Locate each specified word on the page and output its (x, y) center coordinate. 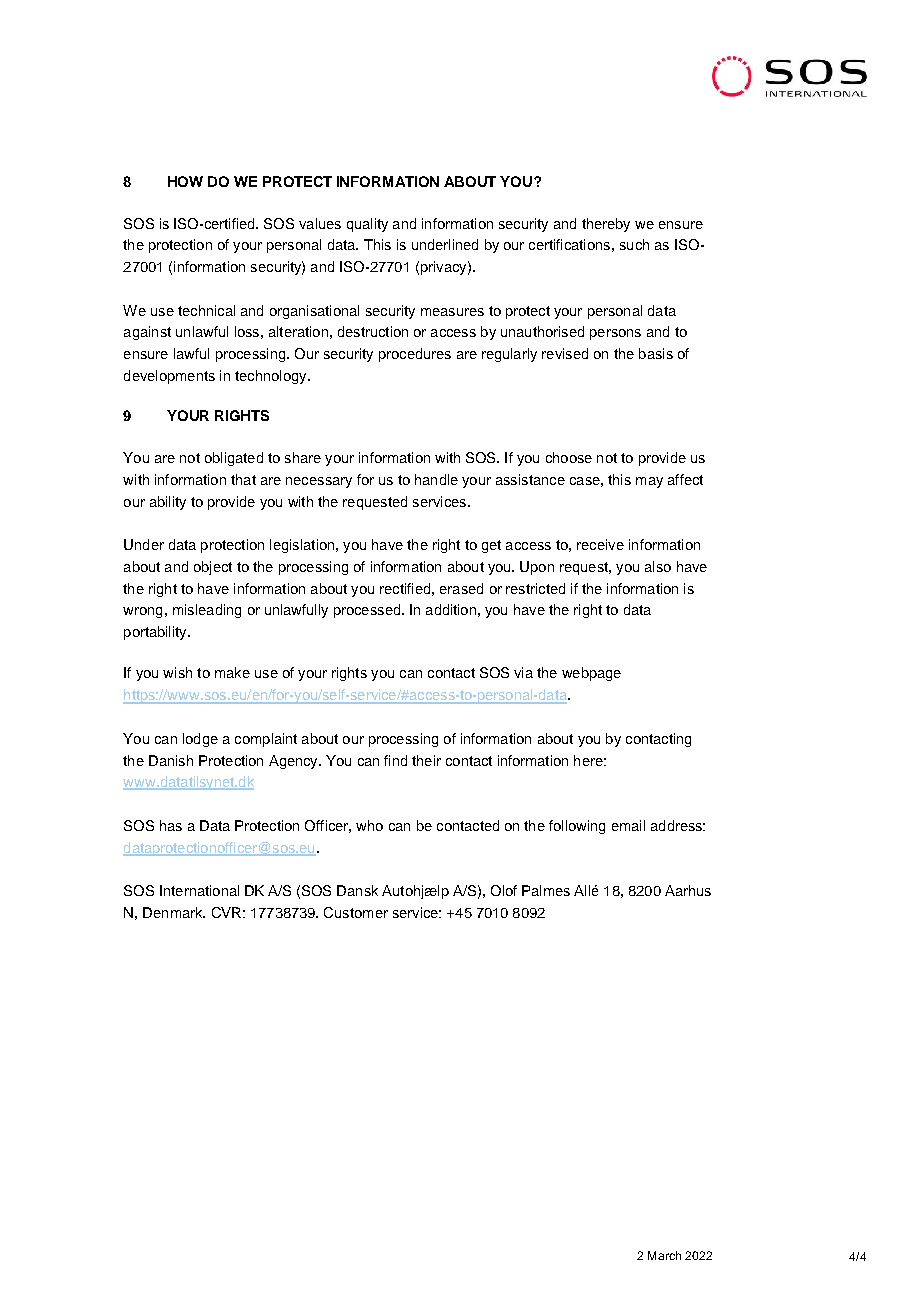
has (171, 825)
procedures (415, 355)
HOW (185, 181)
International (199, 890)
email (628, 825)
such (634, 244)
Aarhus (688, 890)
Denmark (174, 912)
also (658, 566)
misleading (207, 611)
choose (569, 457)
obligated (234, 459)
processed (368, 611)
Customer (356, 912)
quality (367, 225)
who (369, 825)
